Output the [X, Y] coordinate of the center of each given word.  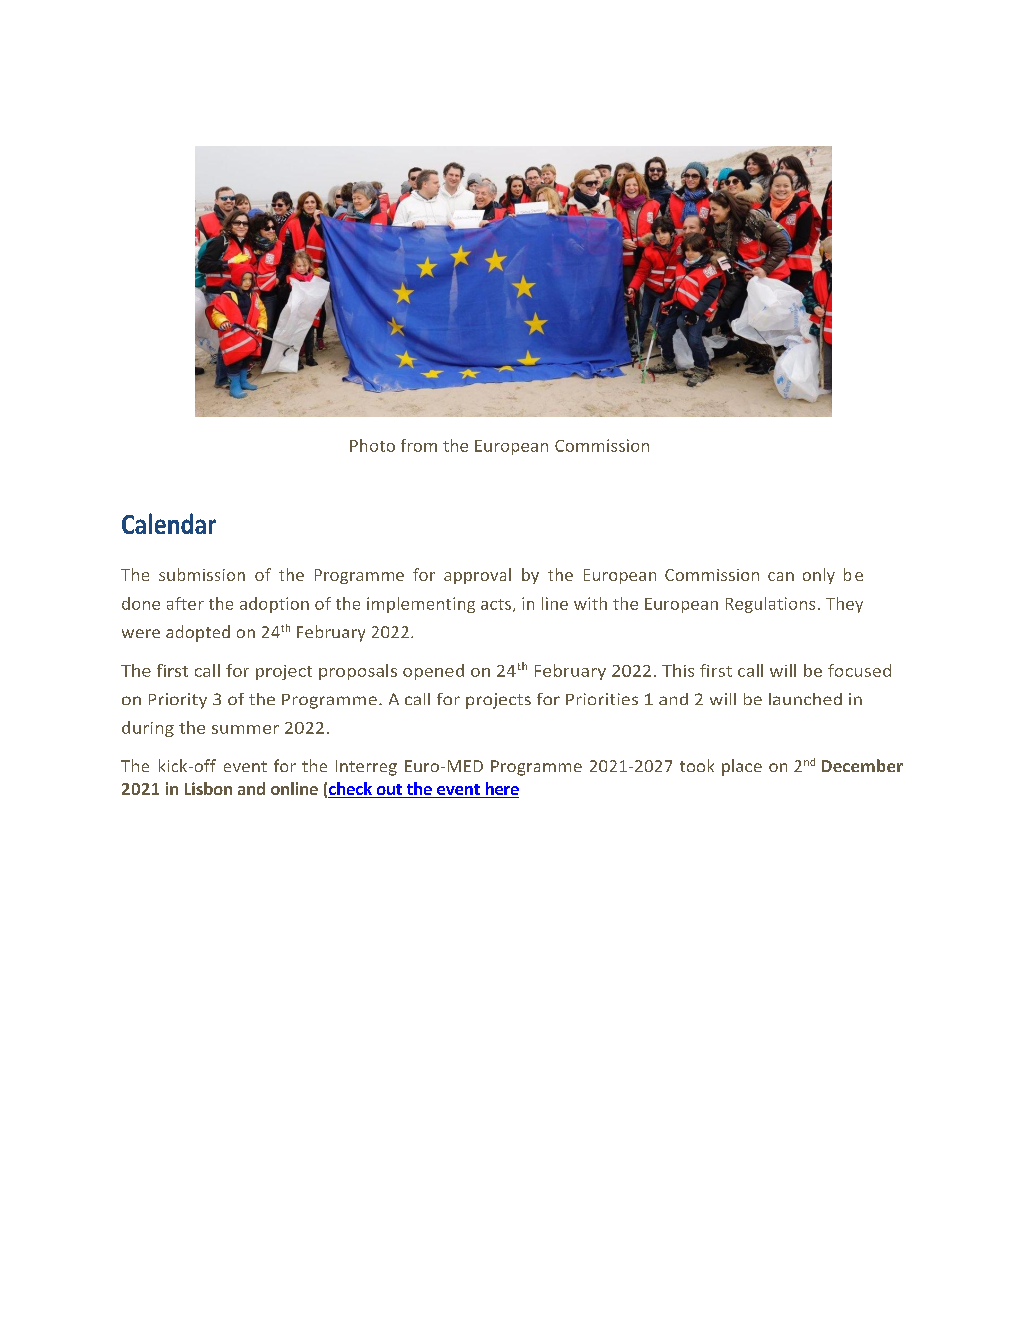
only [819, 576]
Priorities [602, 699]
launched [805, 699]
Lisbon [208, 788]
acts [497, 605]
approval [477, 576]
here [501, 790]
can [781, 576]
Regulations [770, 605]
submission [202, 574]
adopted [198, 633]
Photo [372, 445]
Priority [178, 701]
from [419, 445]
